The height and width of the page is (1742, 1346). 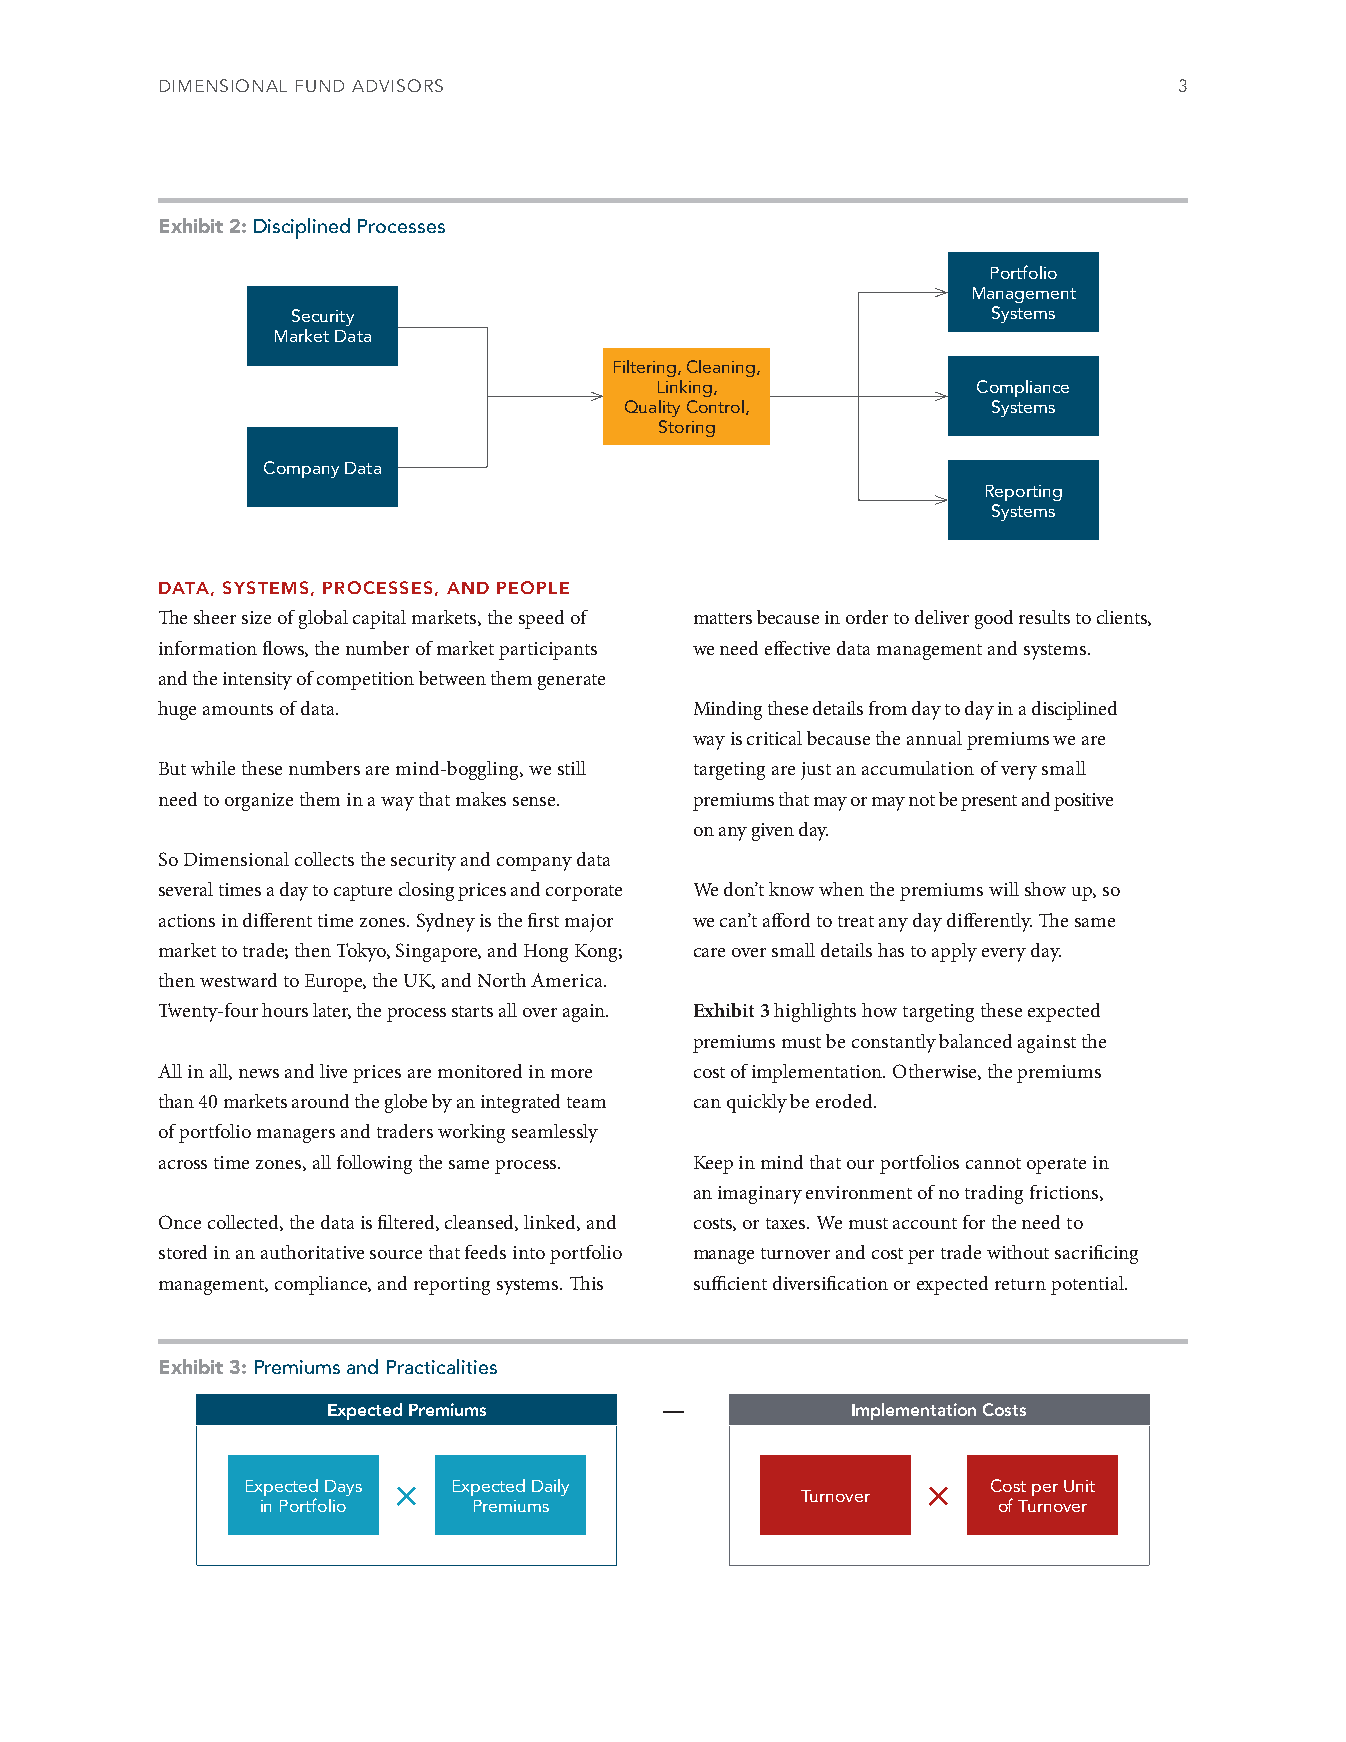 What do you see at coordinates (989, 803) in the page?
I see `present` at bounding box center [989, 803].
